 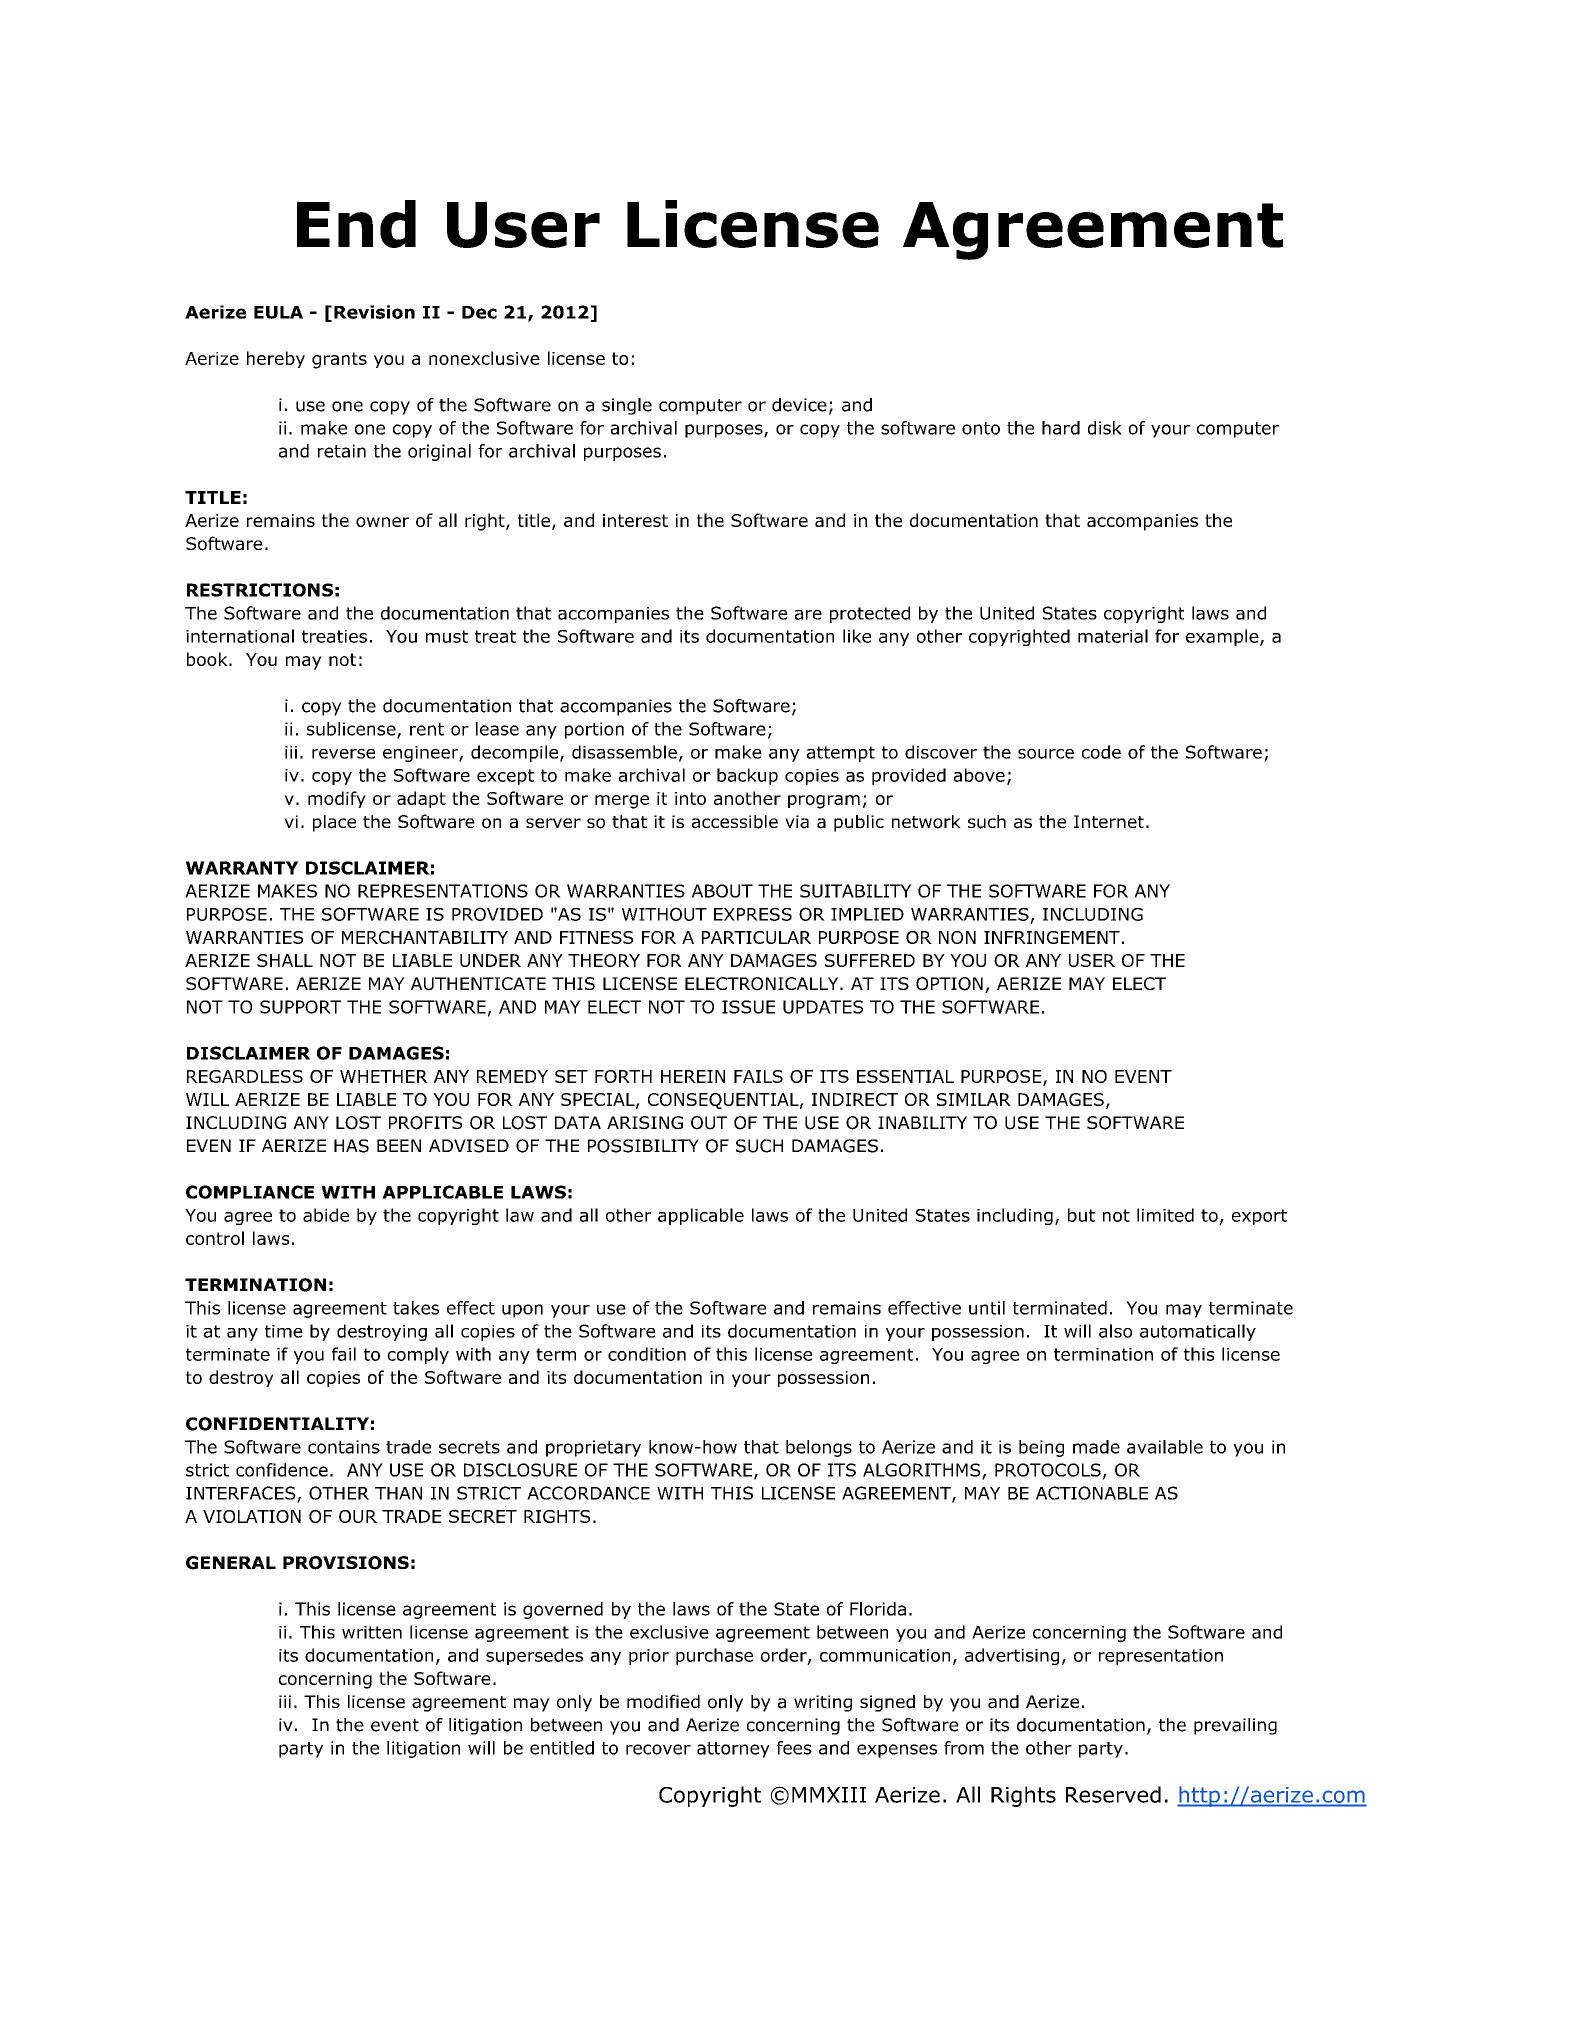 I want to click on ISSUE, so click(x=748, y=1007).
